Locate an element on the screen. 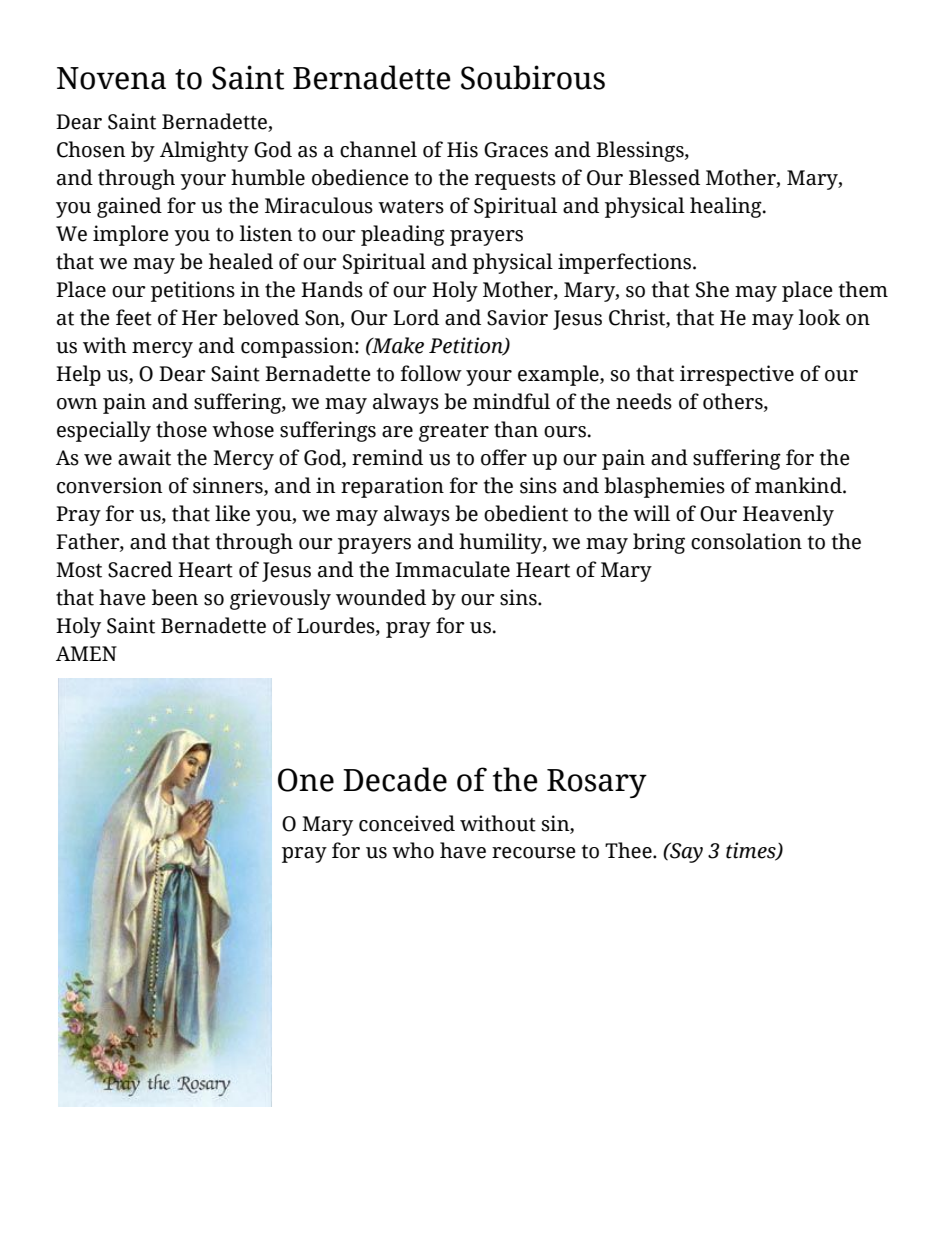 This screenshot has height=1233, width=952. those is located at coordinates (181, 429).
